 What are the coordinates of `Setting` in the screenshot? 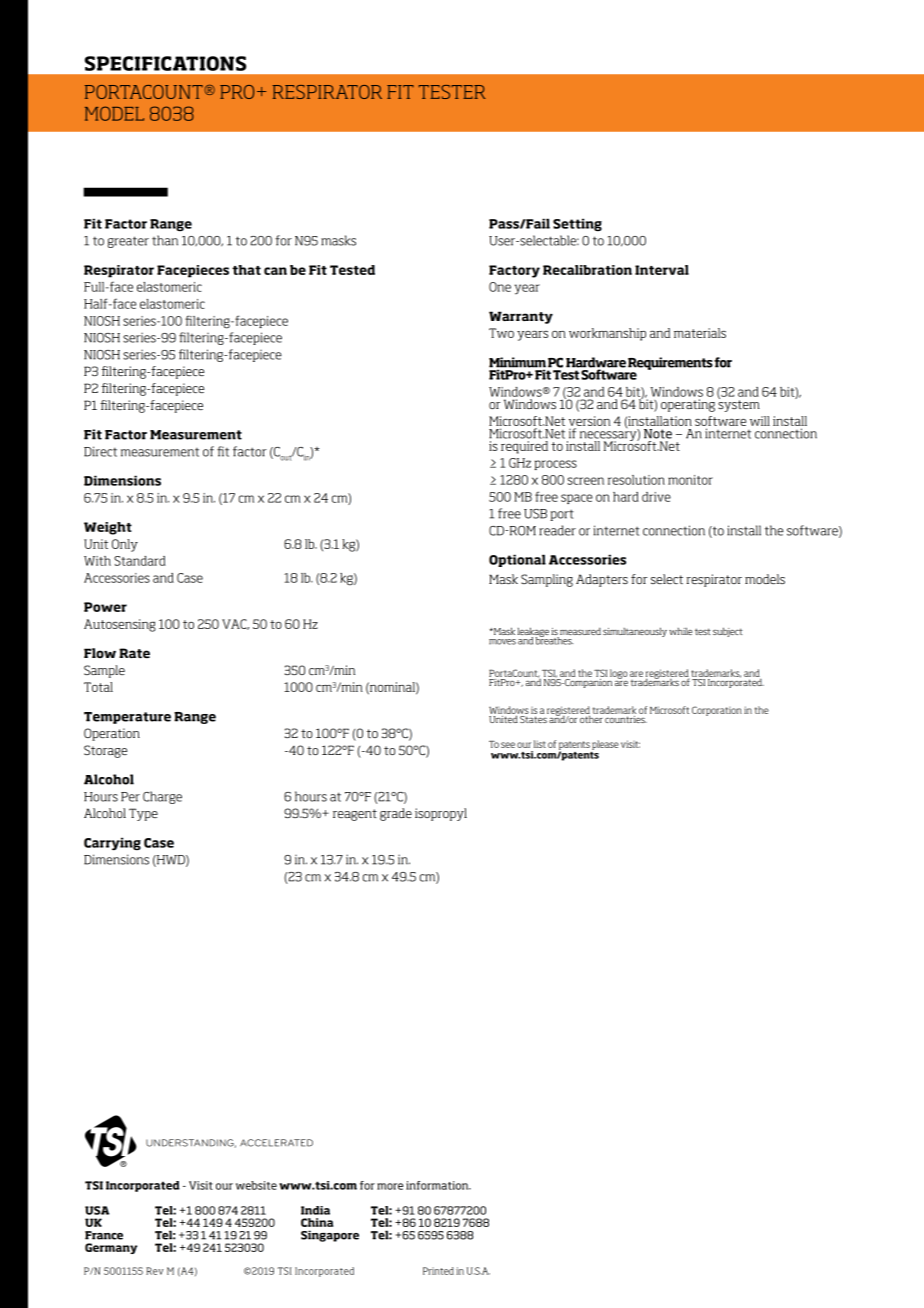 It's located at (577, 224).
